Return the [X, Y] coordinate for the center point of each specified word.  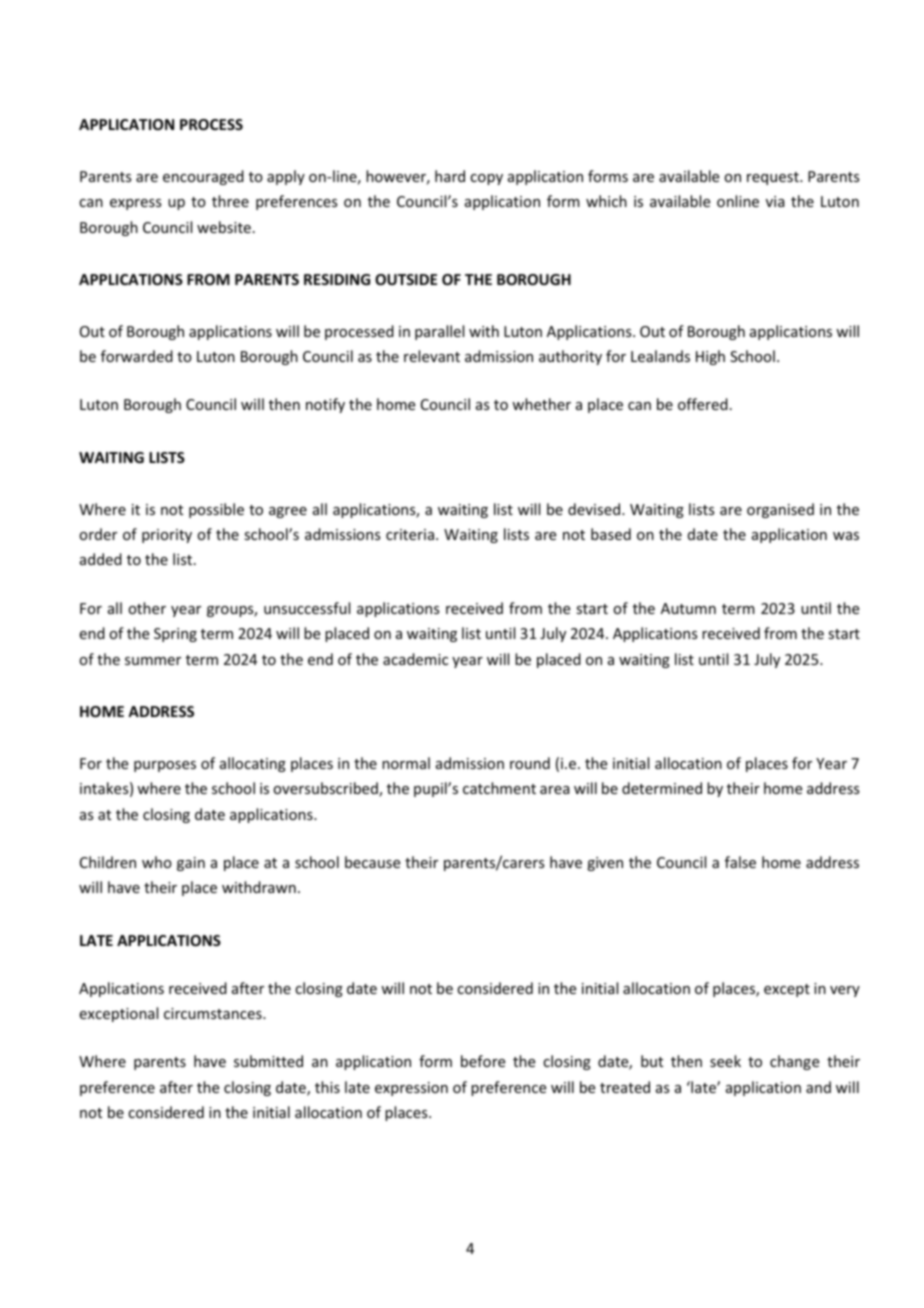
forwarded [137, 356]
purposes [165, 766]
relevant [432, 356]
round [530, 763]
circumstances [214, 1013]
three [230, 201]
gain [191, 864]
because [372, 862]
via [775, 201]
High [710, 357]
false [740, 862]
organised [780, 510]
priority [167, 536]
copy [486, 179]
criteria [410, 534]
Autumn [688, 608]
